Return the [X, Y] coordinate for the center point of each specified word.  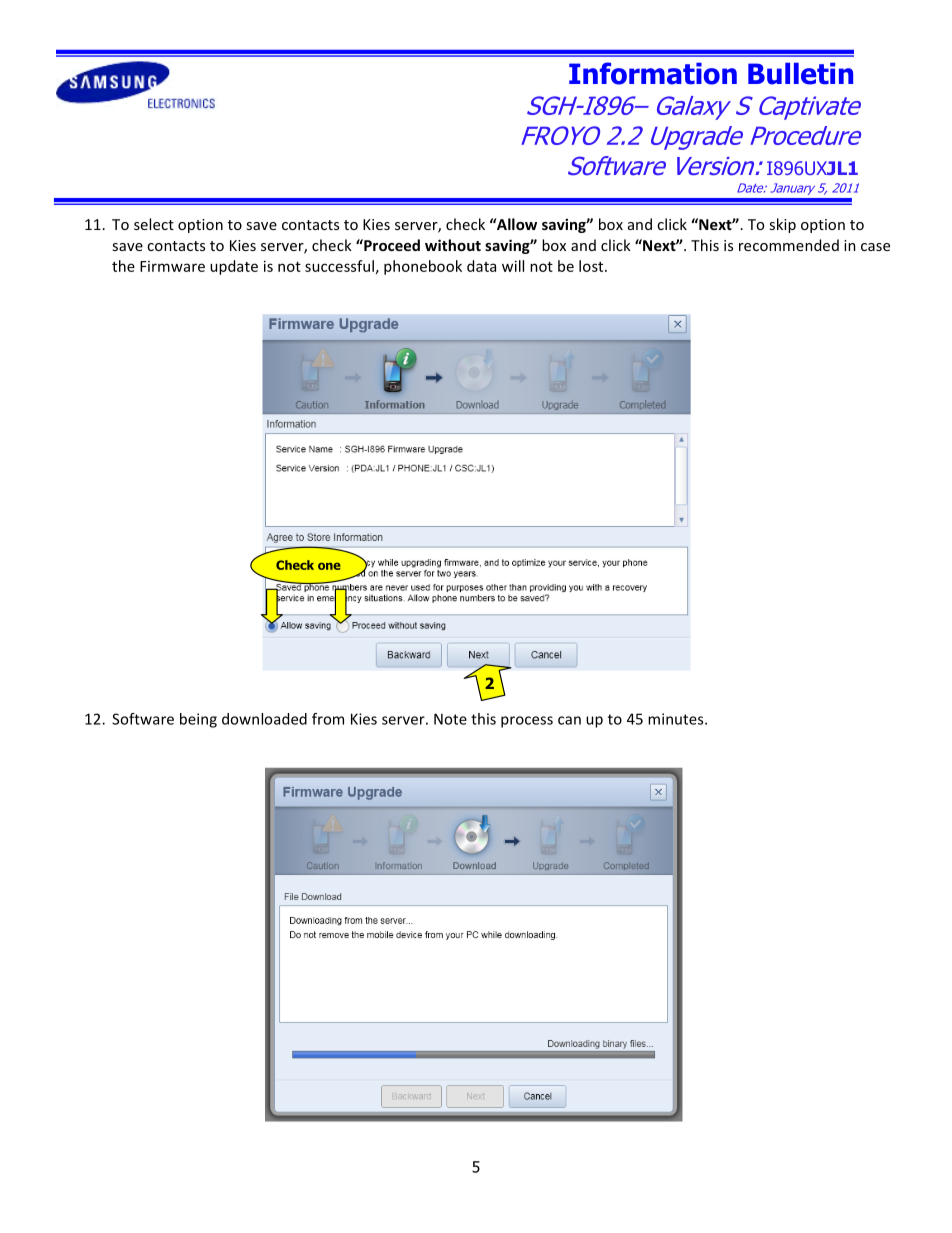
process [527, 722]
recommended [789, 245]
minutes [677, 719]
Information [653, 73]
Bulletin [800, 74]
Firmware [172, 266]
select [154, 224]
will [513, 266]
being [198, 720]
